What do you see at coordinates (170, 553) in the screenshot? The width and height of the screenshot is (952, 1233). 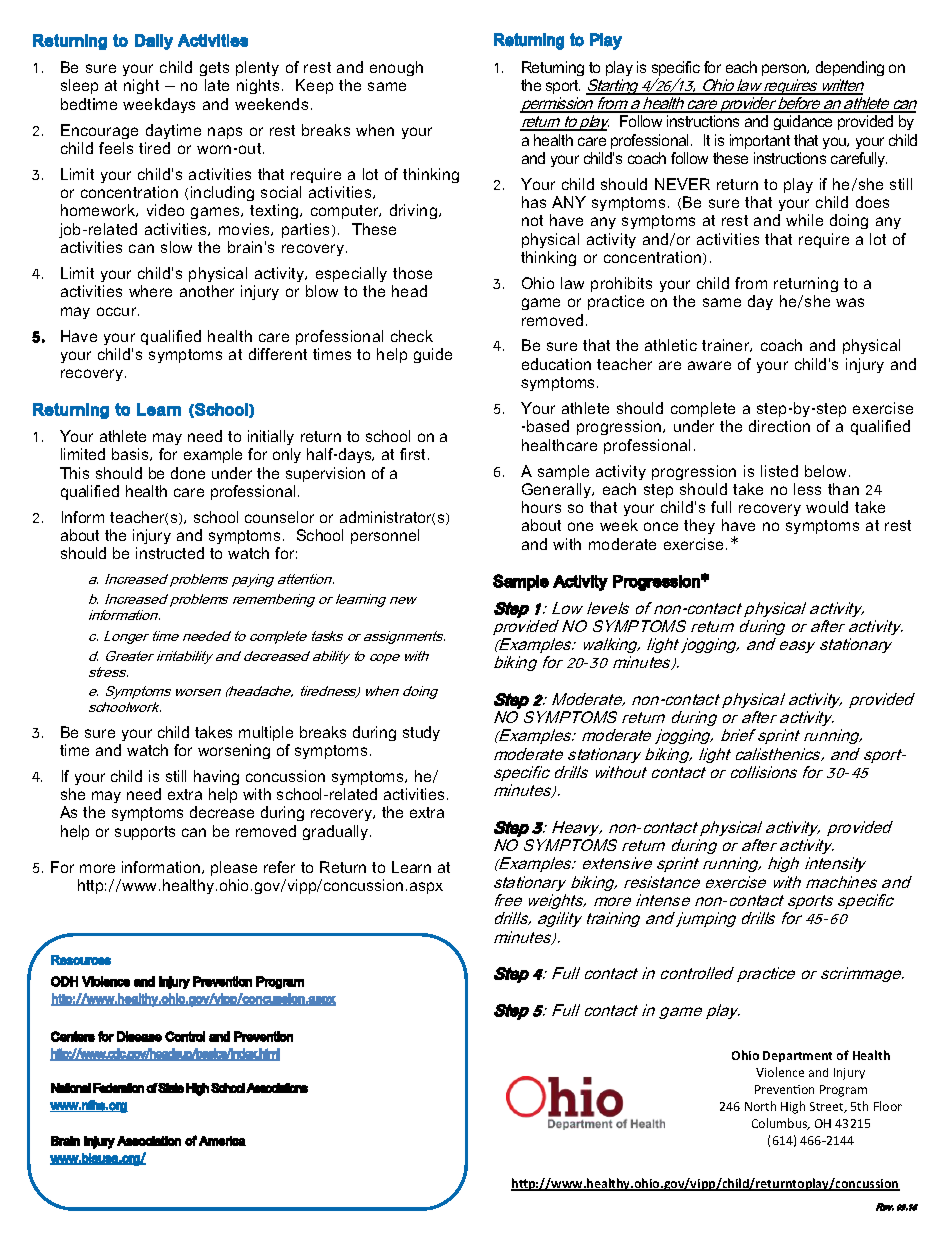 I see `instructed` at bounding box center [170, 553].
